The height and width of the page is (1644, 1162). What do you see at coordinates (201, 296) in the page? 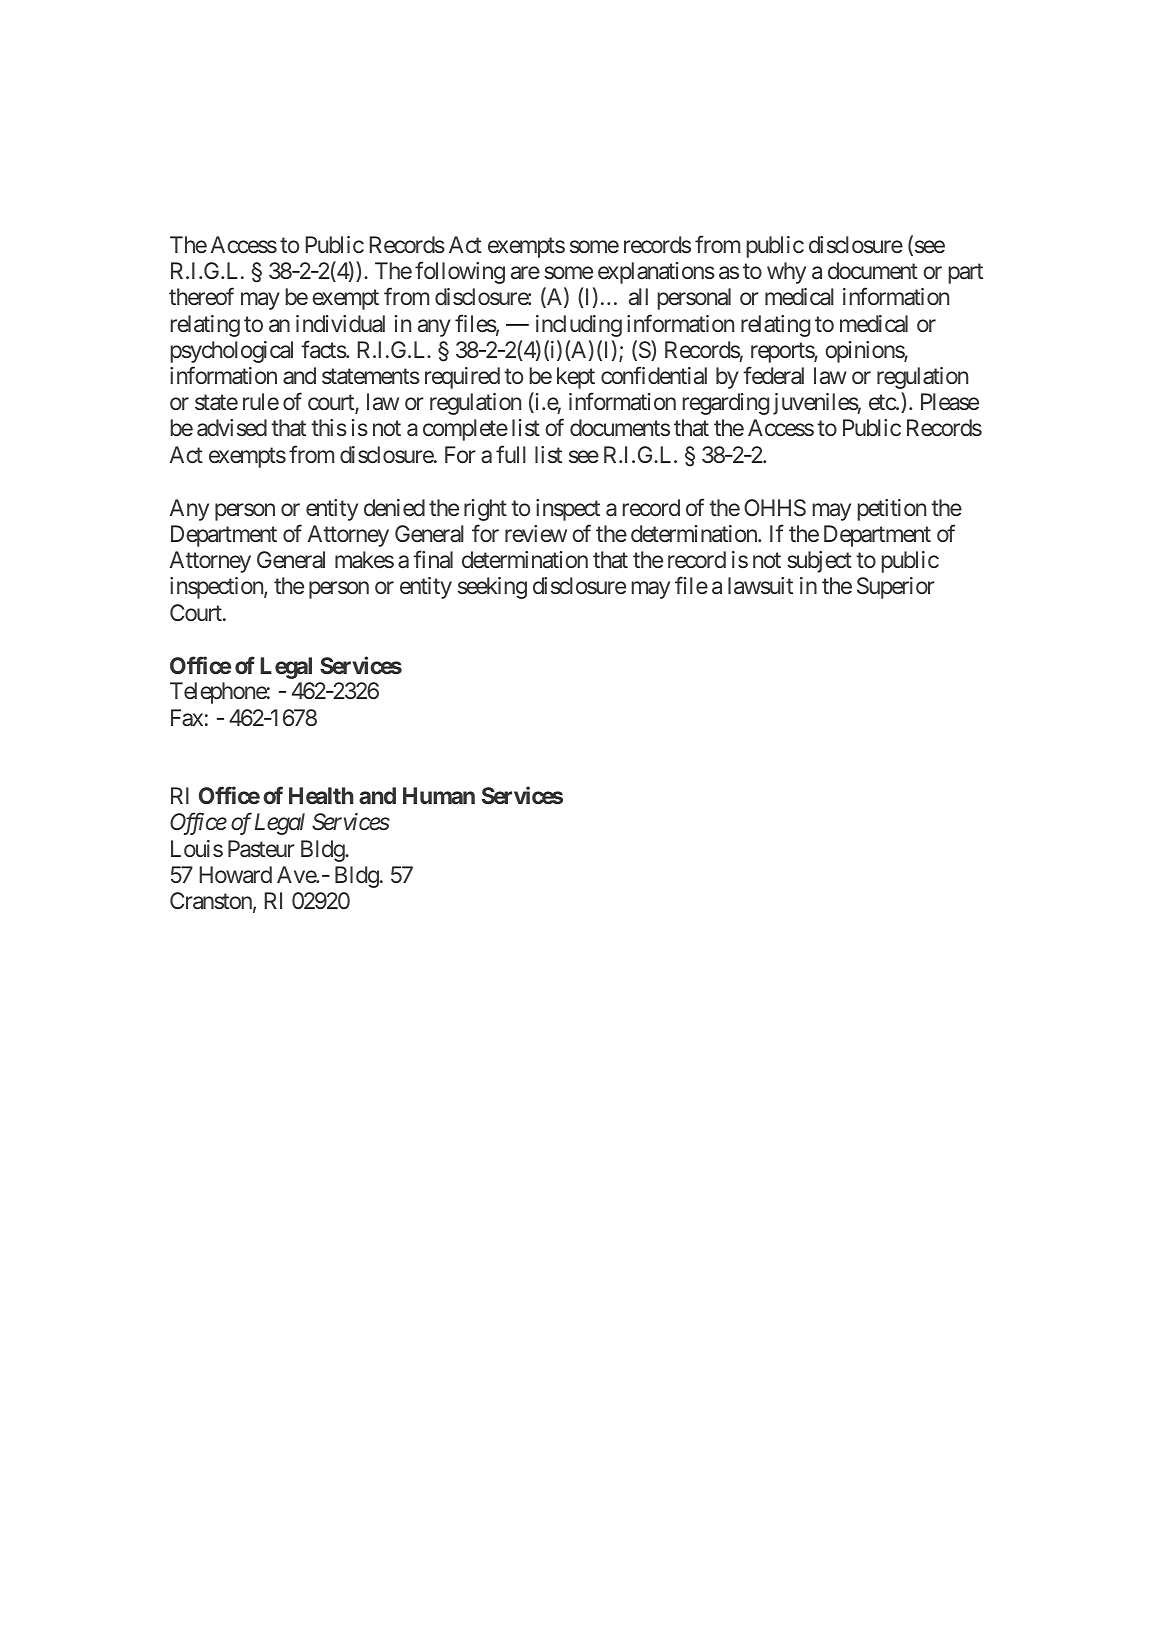
I see `thereof` at bounding box center [201, 296].
